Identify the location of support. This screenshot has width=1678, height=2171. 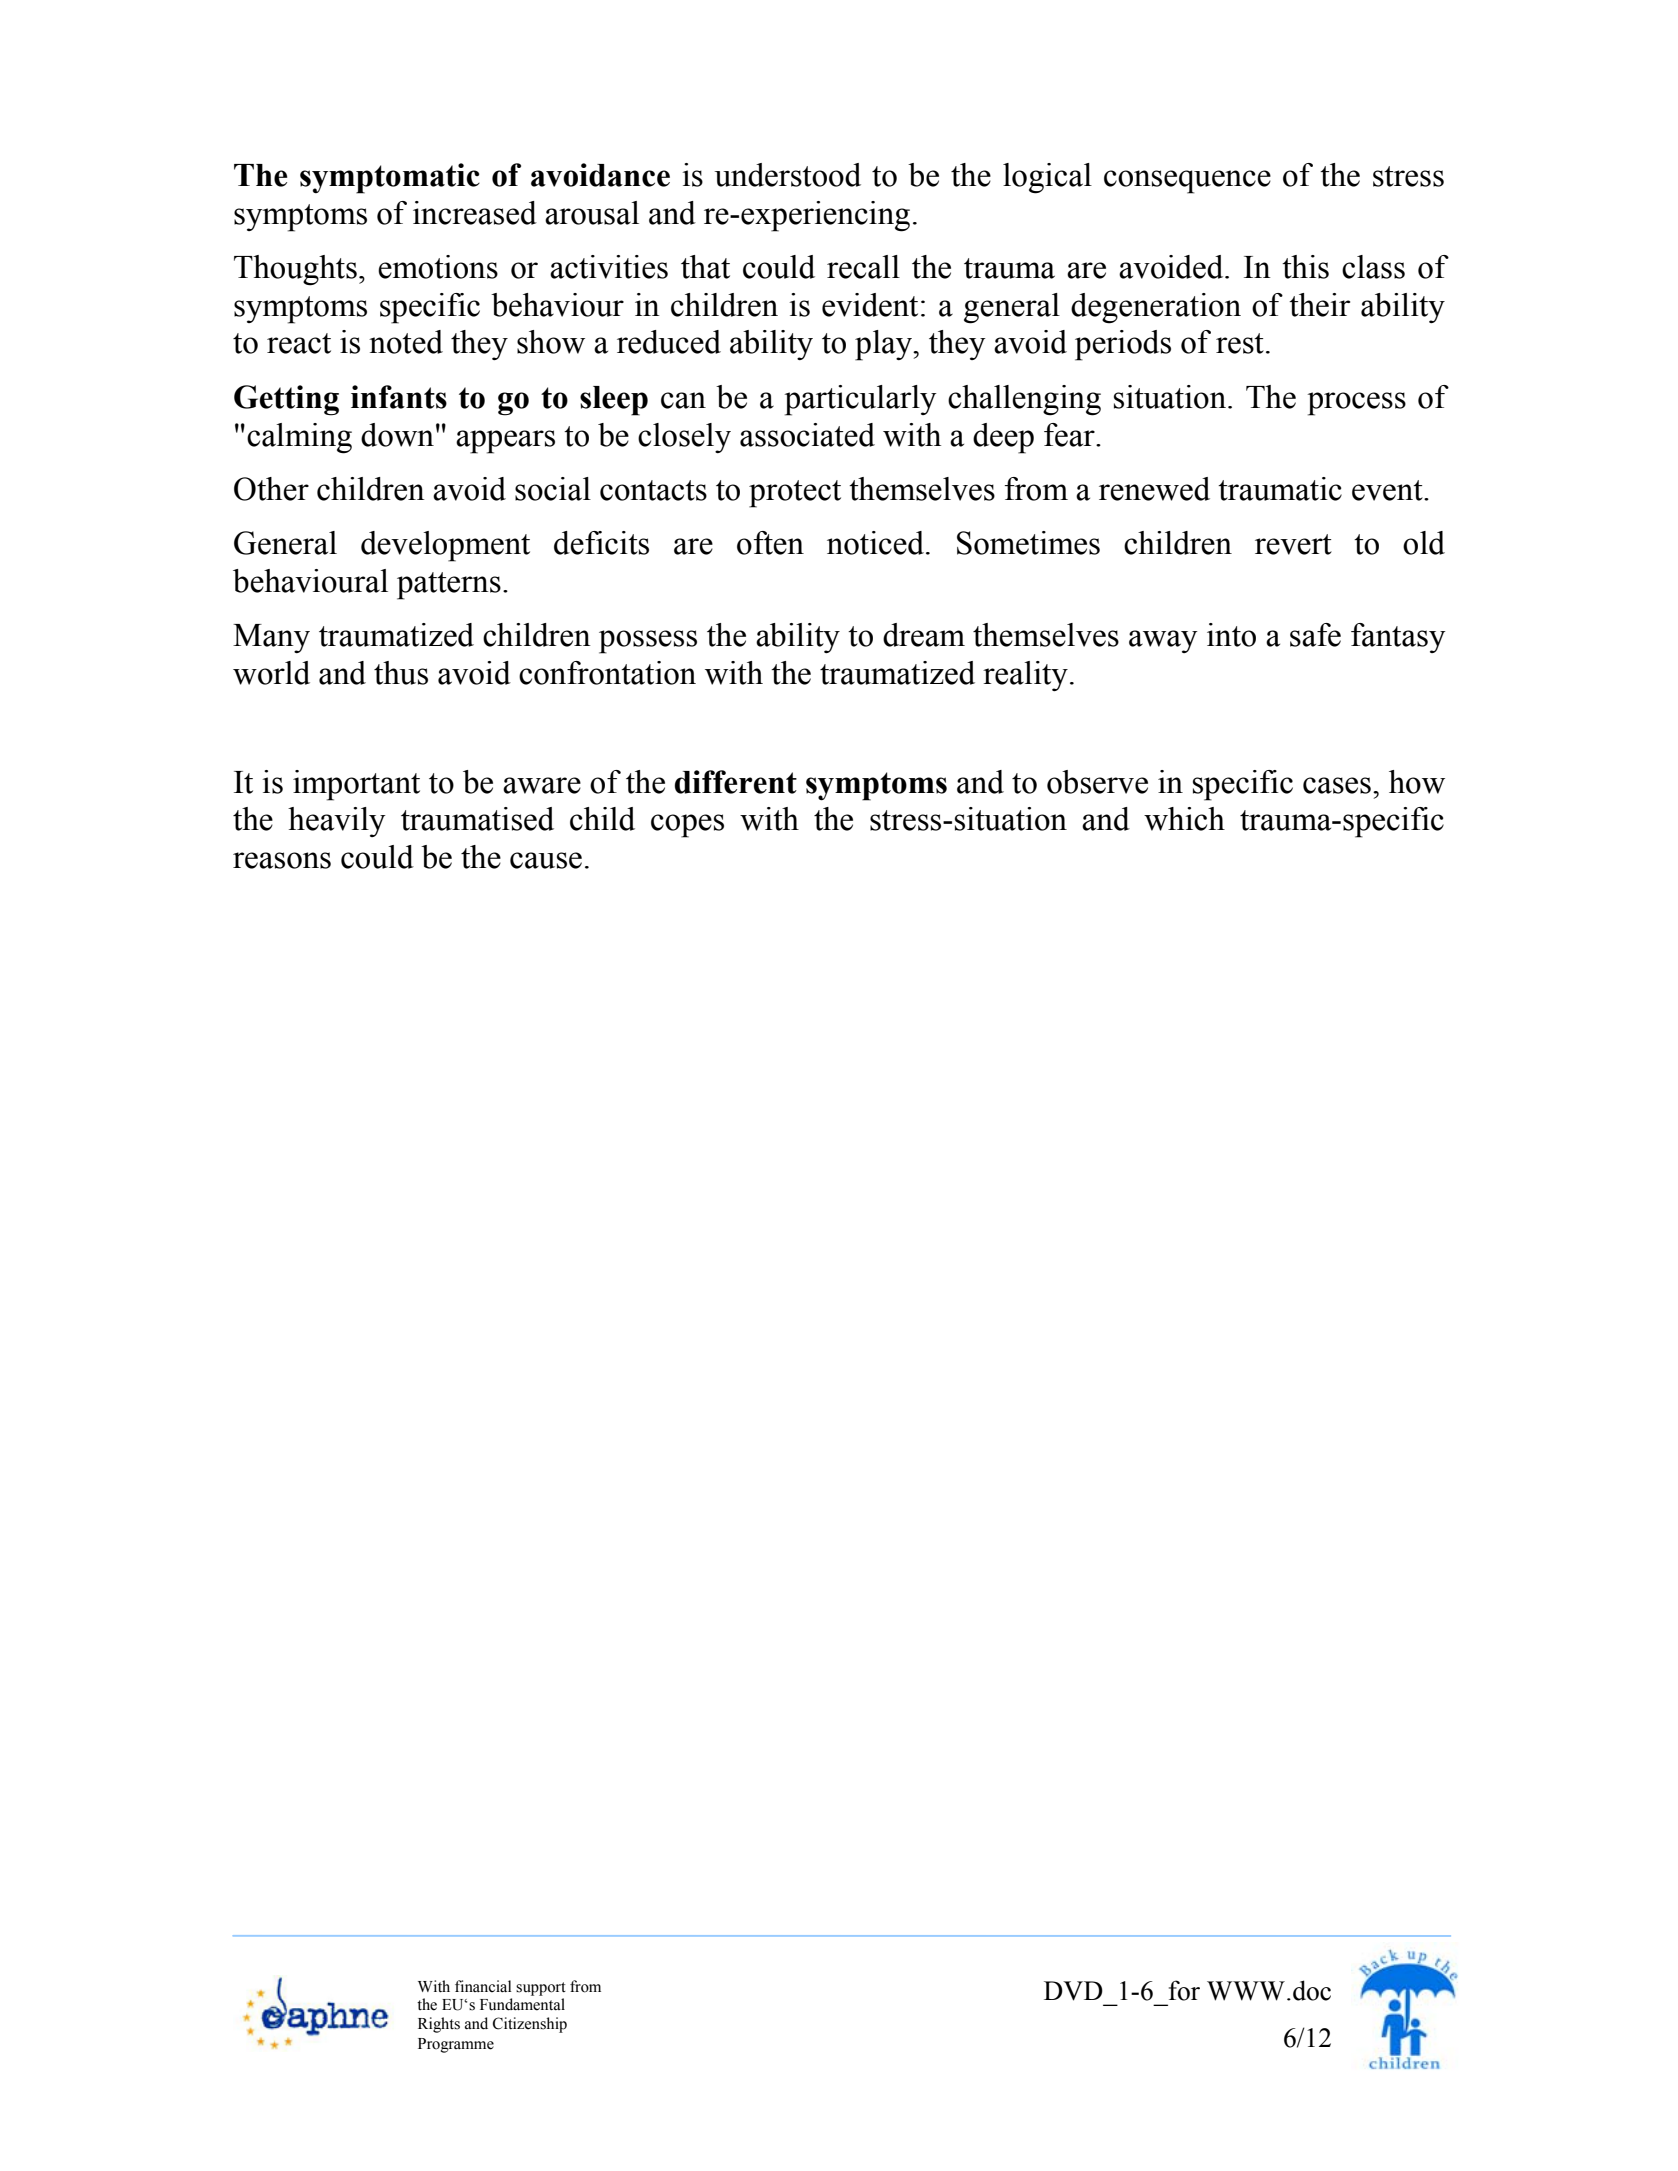
(541, 1989).
